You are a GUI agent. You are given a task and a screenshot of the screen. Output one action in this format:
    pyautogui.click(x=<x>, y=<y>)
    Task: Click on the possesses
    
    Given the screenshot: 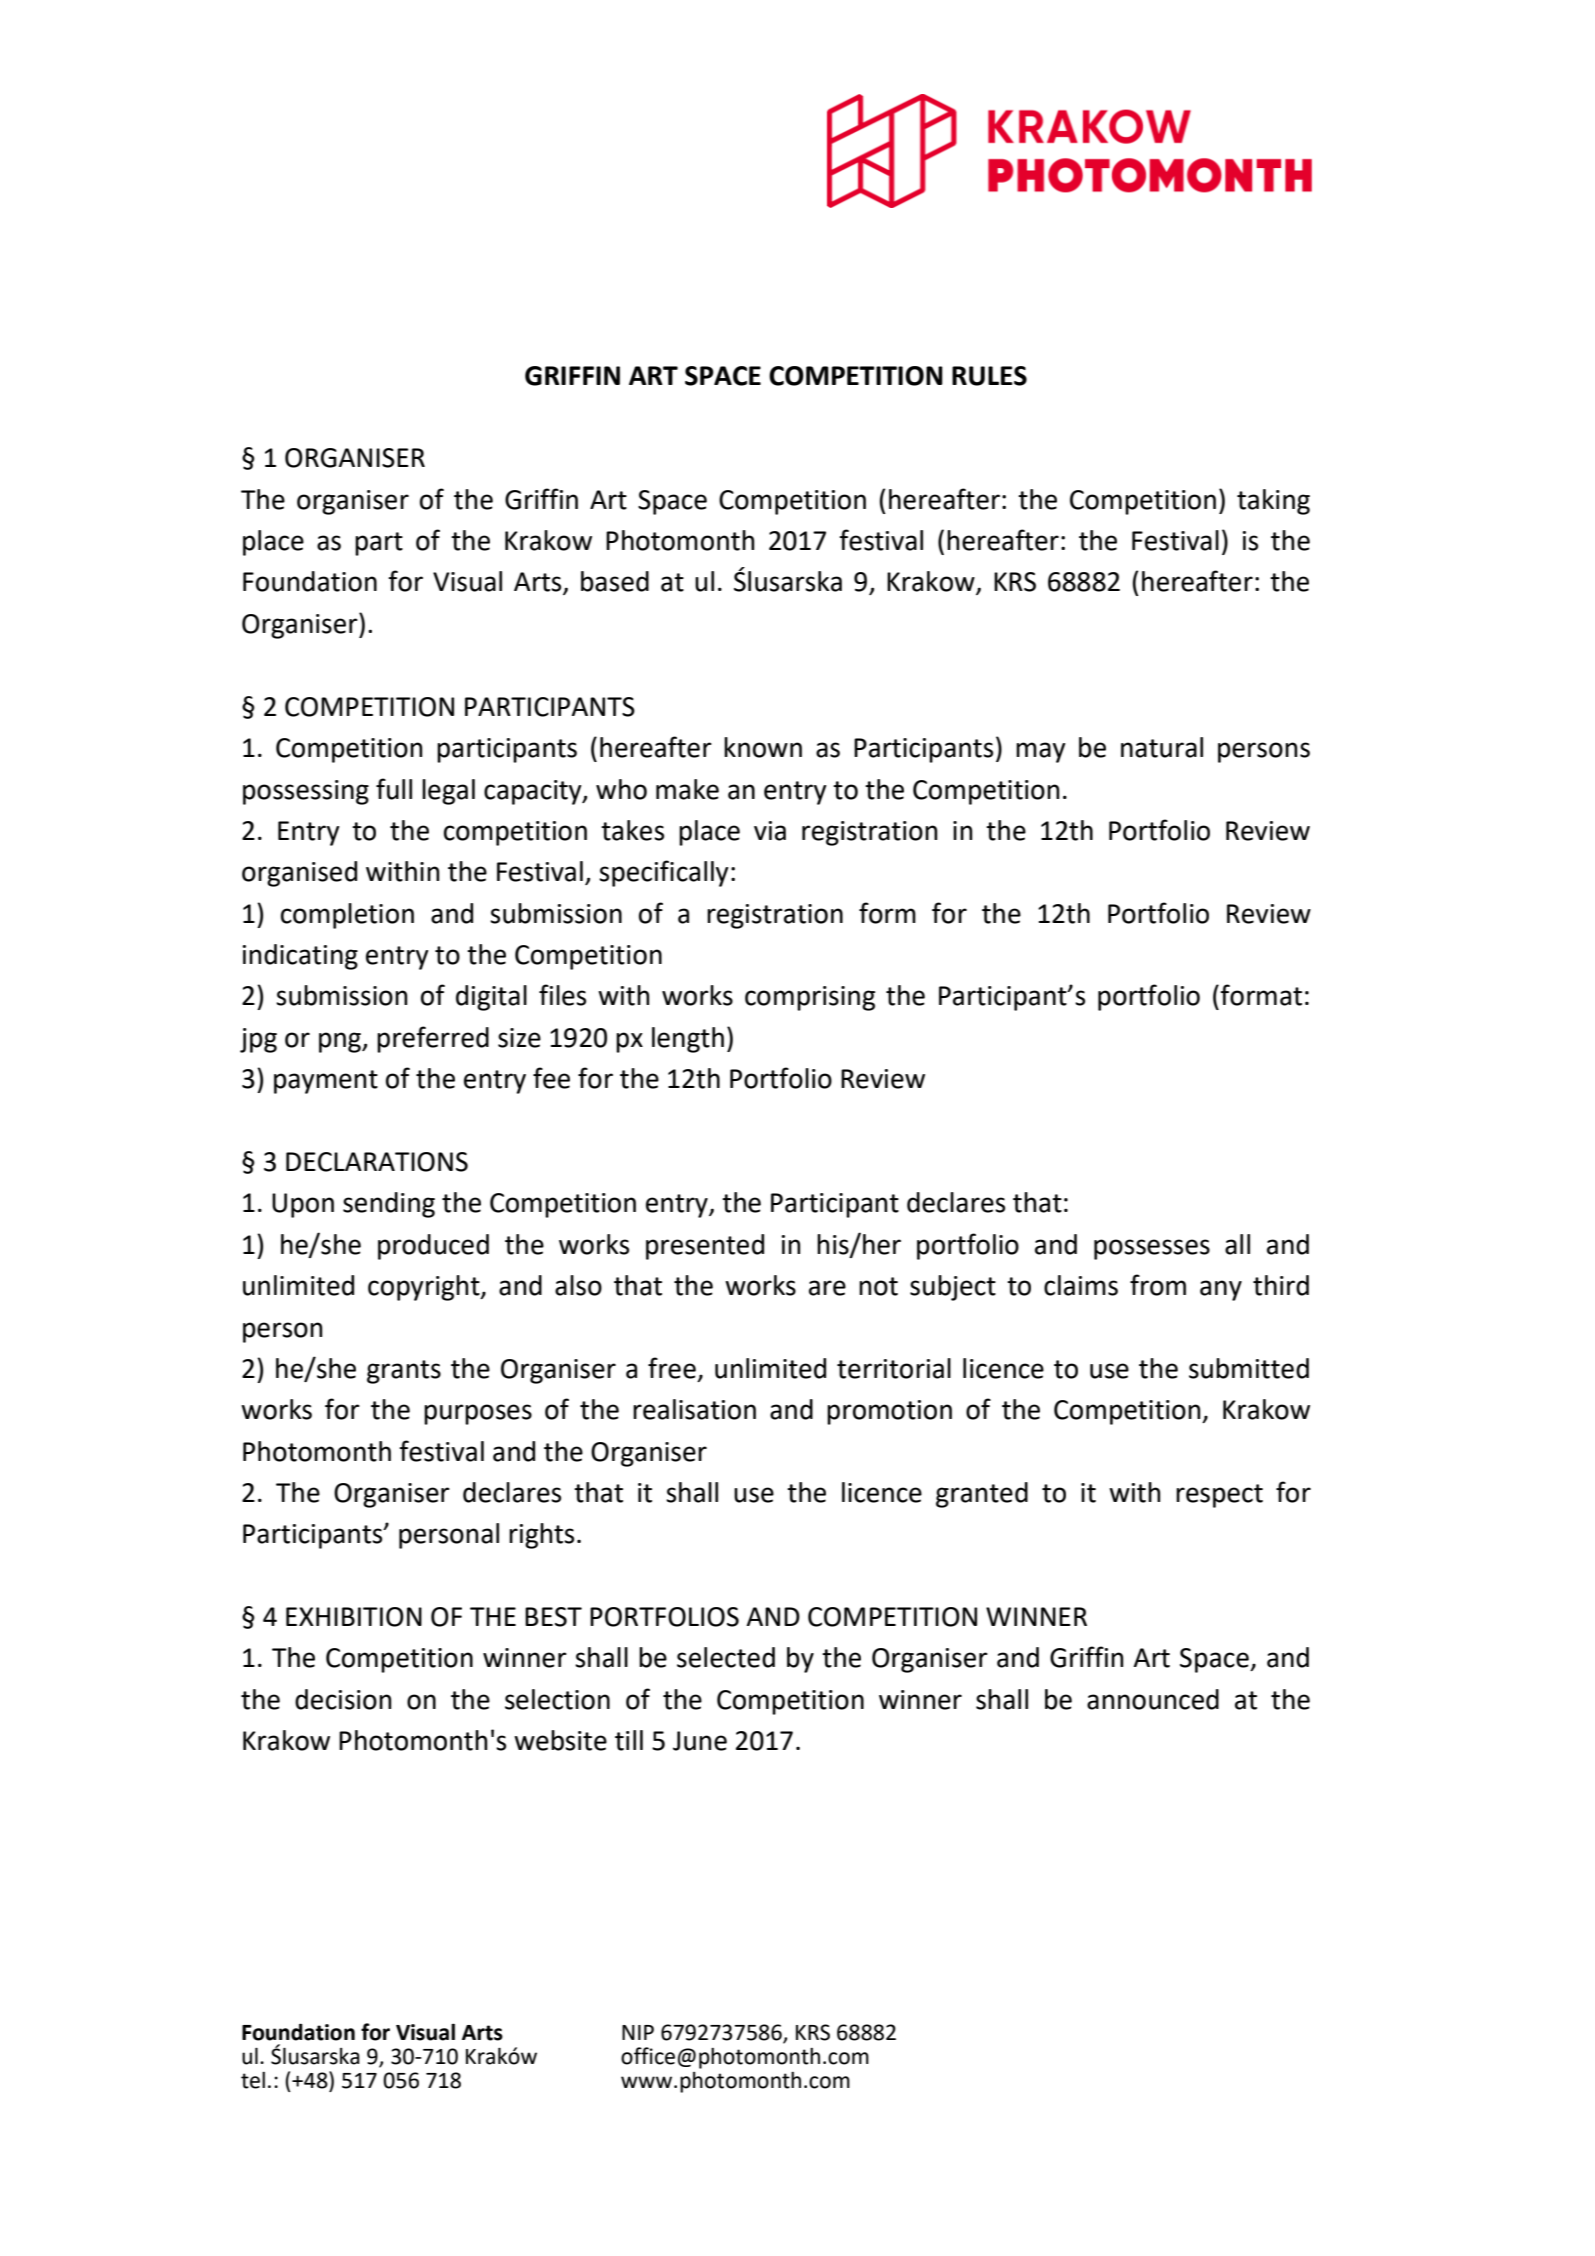 What is the action you would take?
    pyautogui.click(x=1152, y=1249)
